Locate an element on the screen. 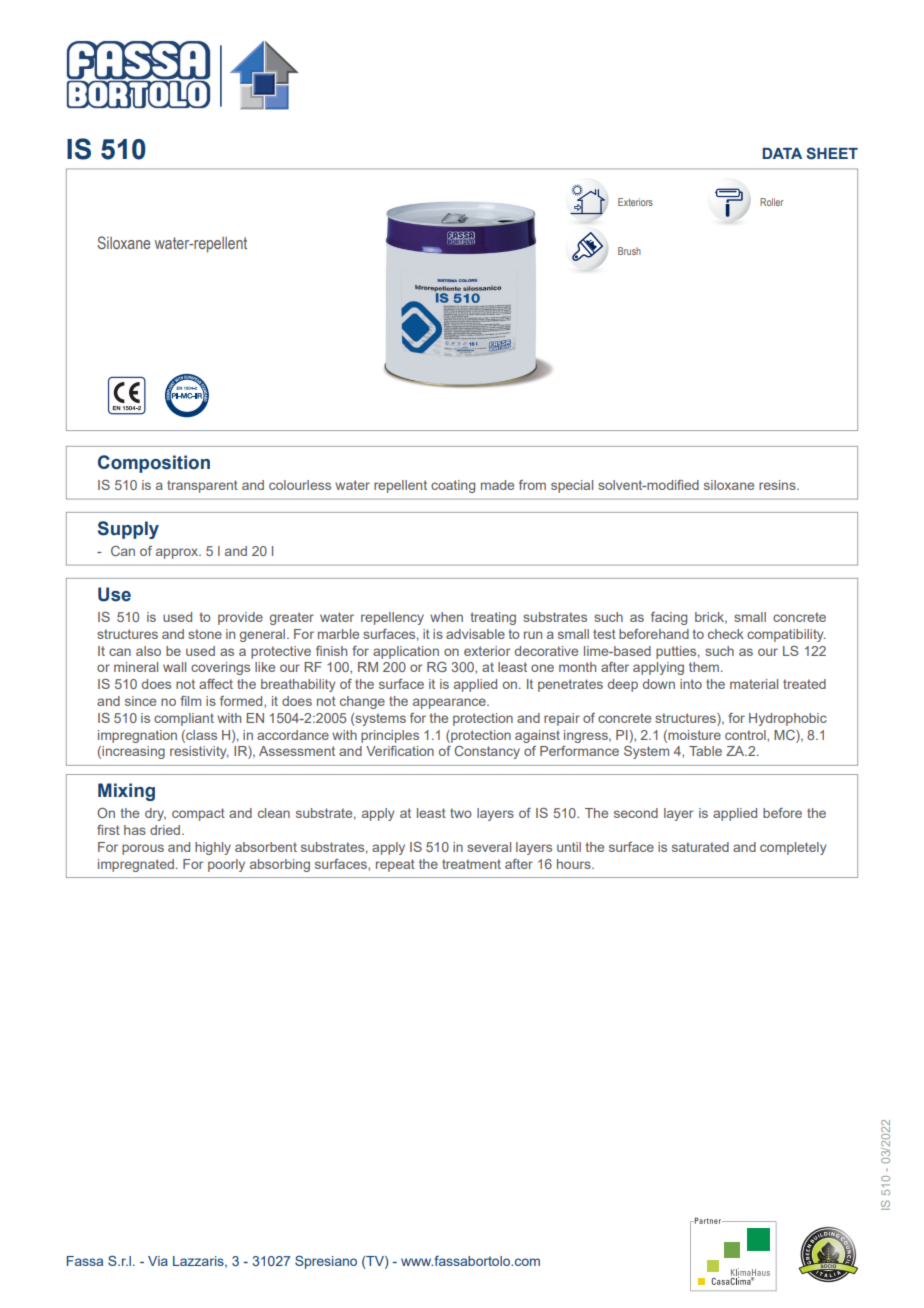  Roller is located at coordinates (771, 202).
